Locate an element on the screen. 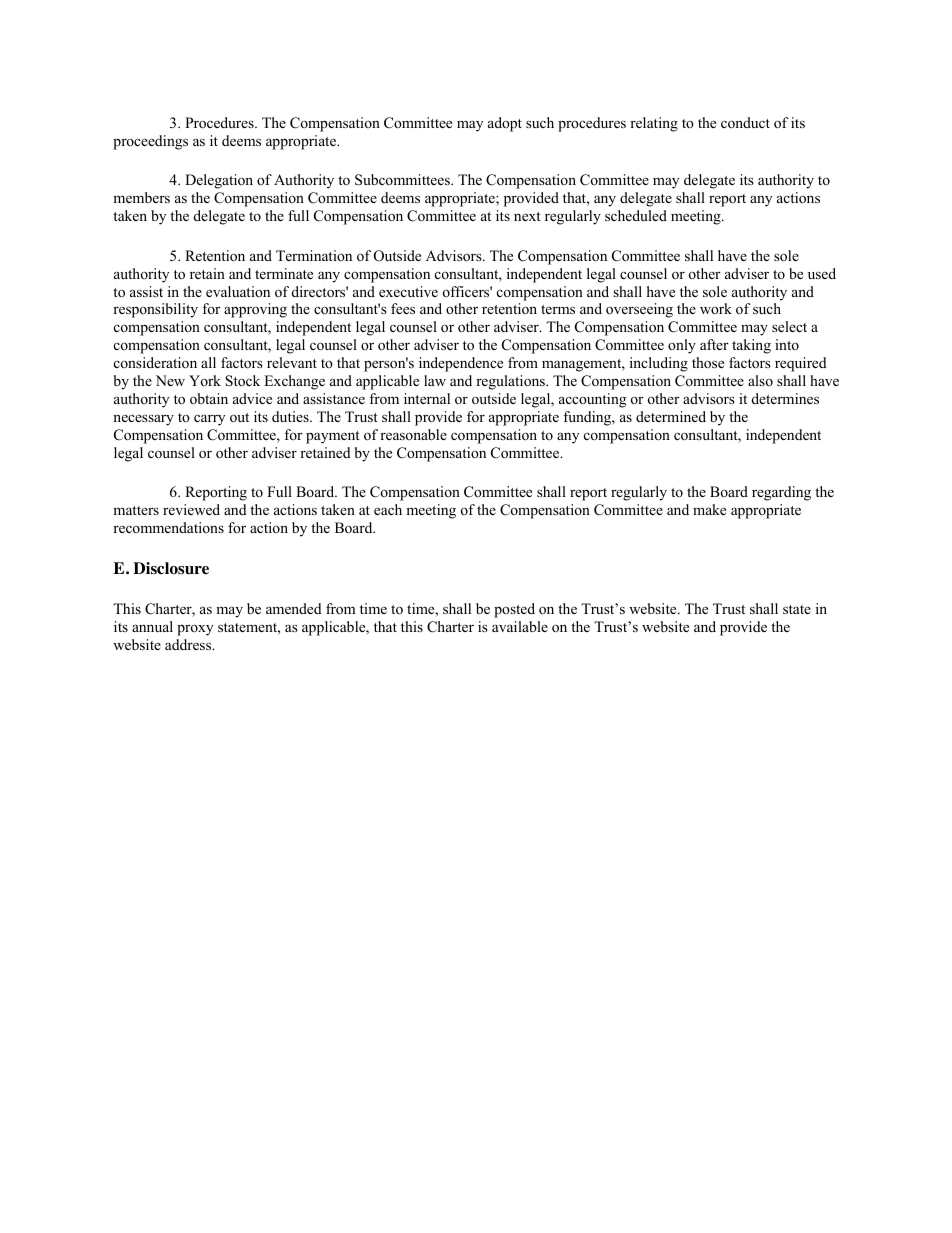  evaluation is located at coordinates (238, 291).
